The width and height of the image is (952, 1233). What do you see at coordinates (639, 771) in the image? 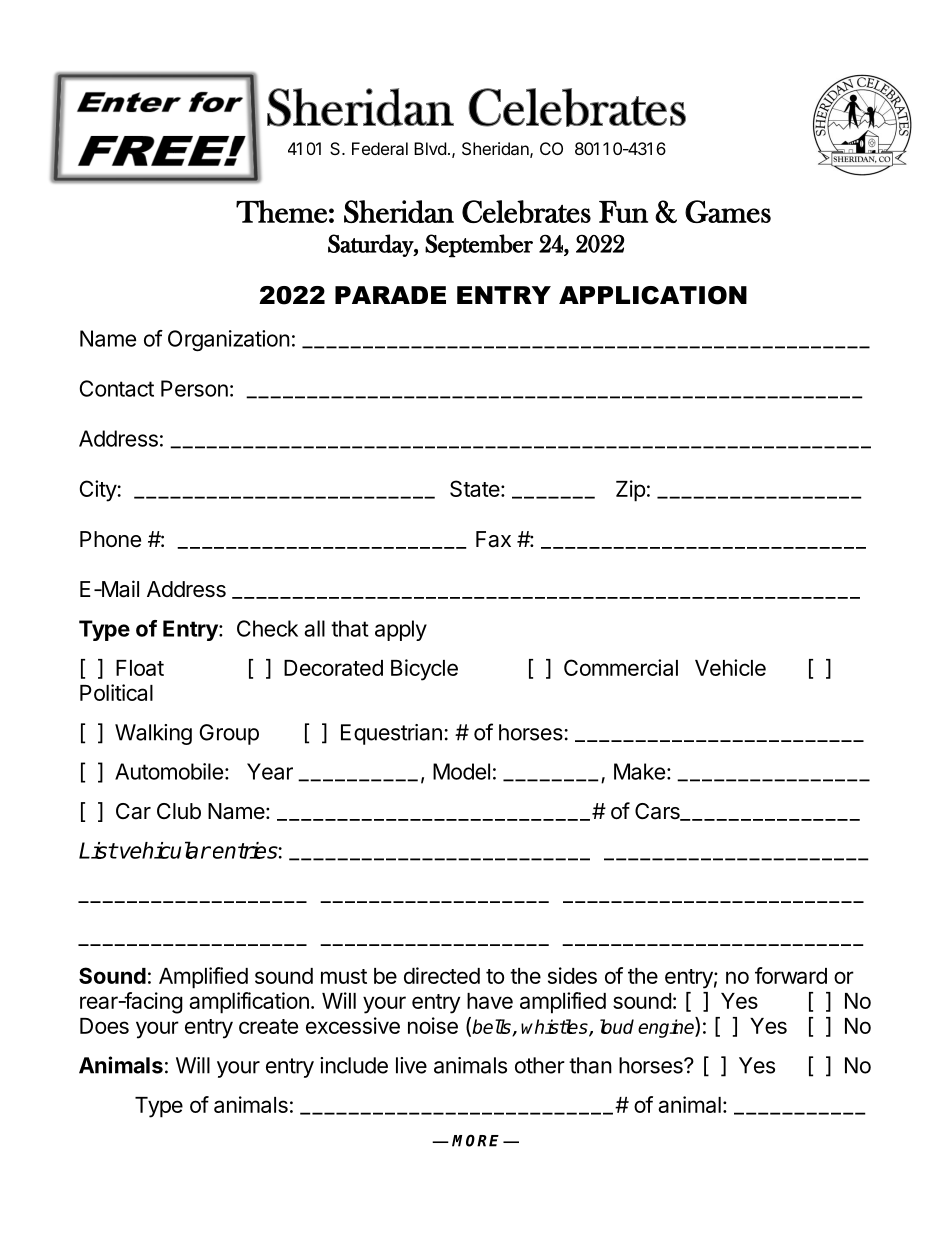
I see `Make` at bounding box center [639, 771].
